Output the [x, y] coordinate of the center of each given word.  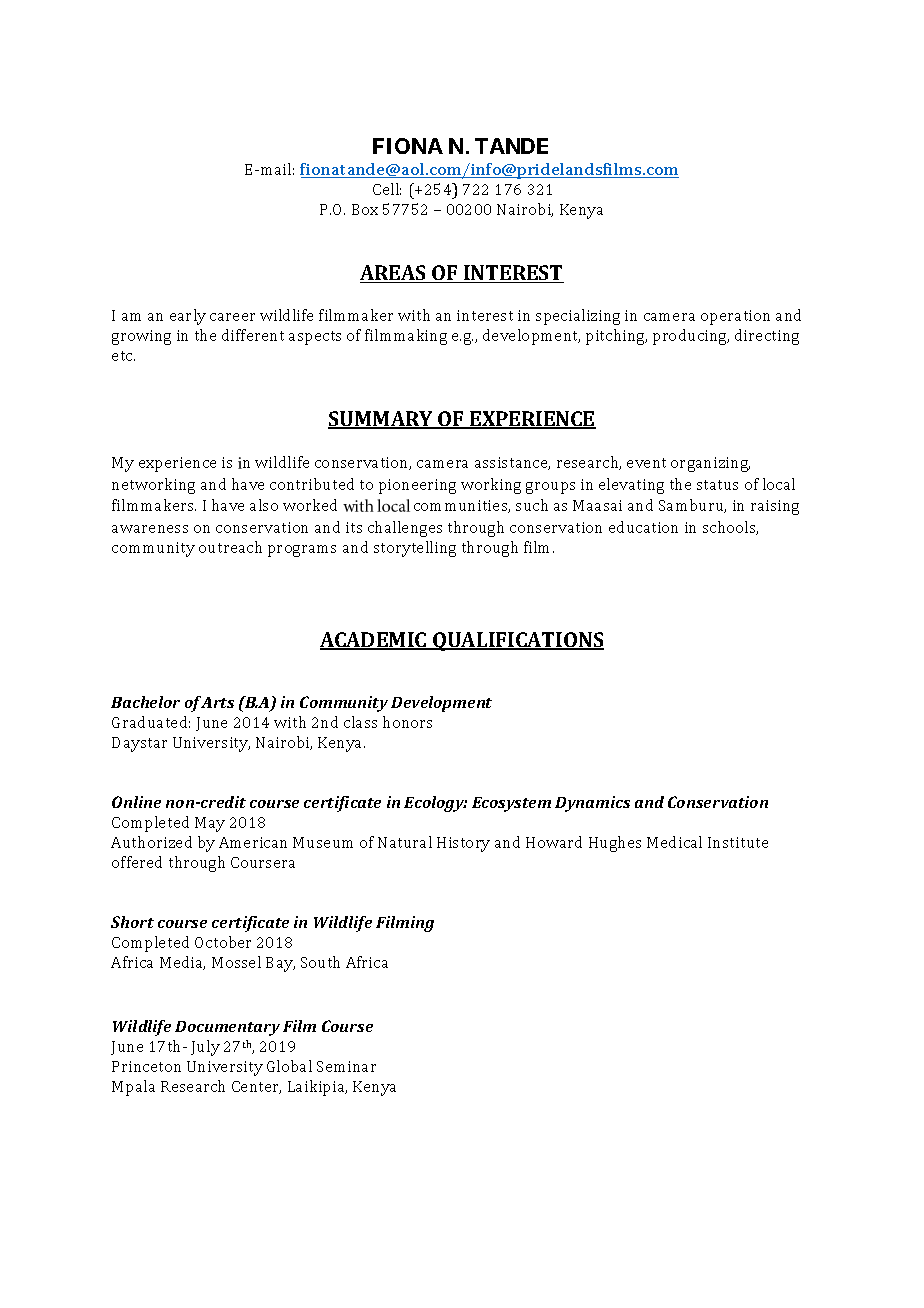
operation [735, 317]
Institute [738, 842]
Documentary [227, 1028]
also [264, 505]
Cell [387, 189]
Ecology [435, 804]
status [717, 485]
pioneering [417, 486]
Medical [674, 842]
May [210, 824]
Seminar [346, 1066]
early [188, 317]
